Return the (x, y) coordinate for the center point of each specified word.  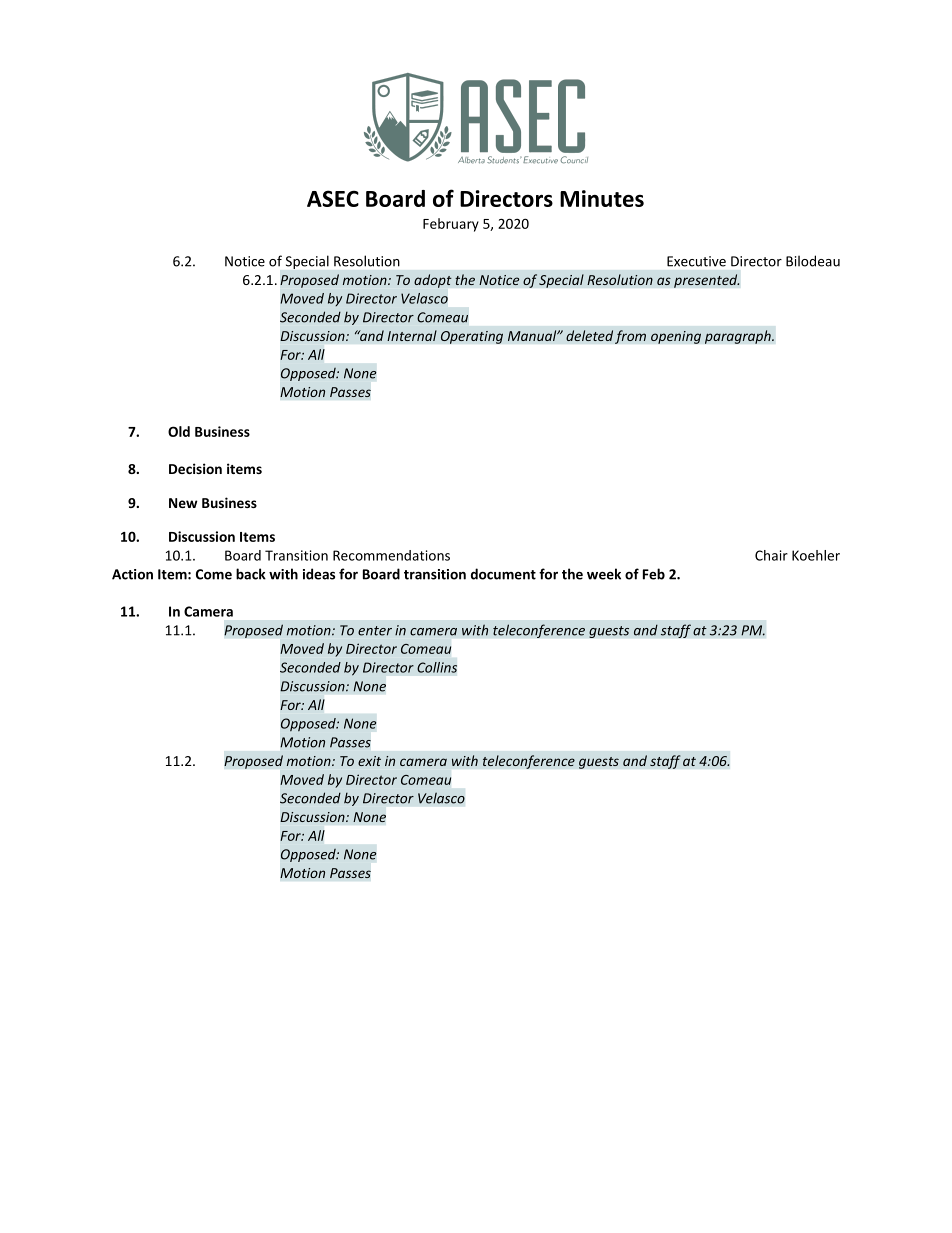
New (183, 503)
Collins (437, 667)
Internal (412, 335)
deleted (589, 335)
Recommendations (391, 555)
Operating (472, 337)
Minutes (602, 198)
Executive (696, 261)
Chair (771, 555)
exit (369, 761)
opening (676, 337)
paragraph (739, 337)
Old (179, 431)
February (451, 225)
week (604, 574)
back (251, 574)
